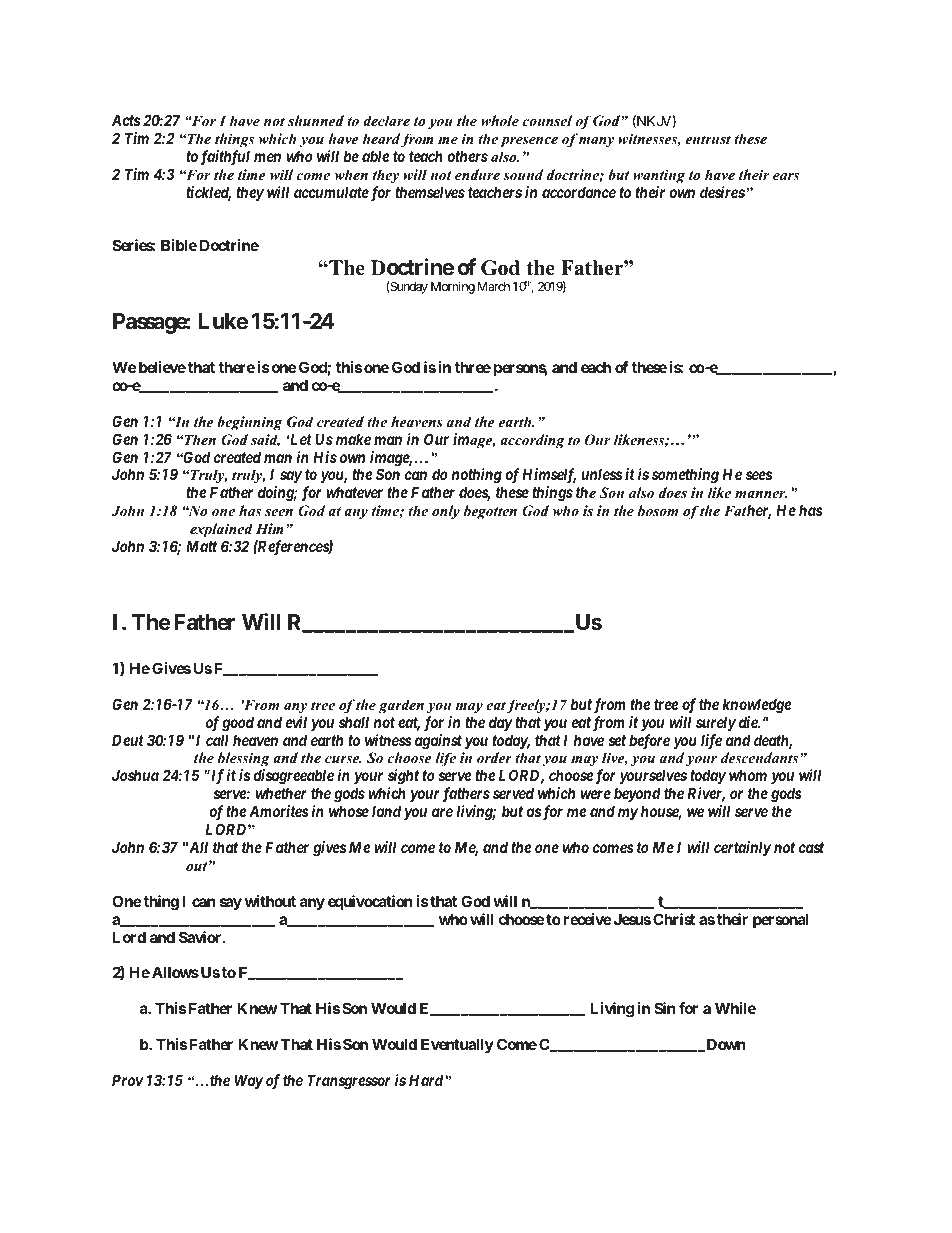  Describe the element at coordinates (225, 158) in the screenshot. I see `faithful` at that location.
